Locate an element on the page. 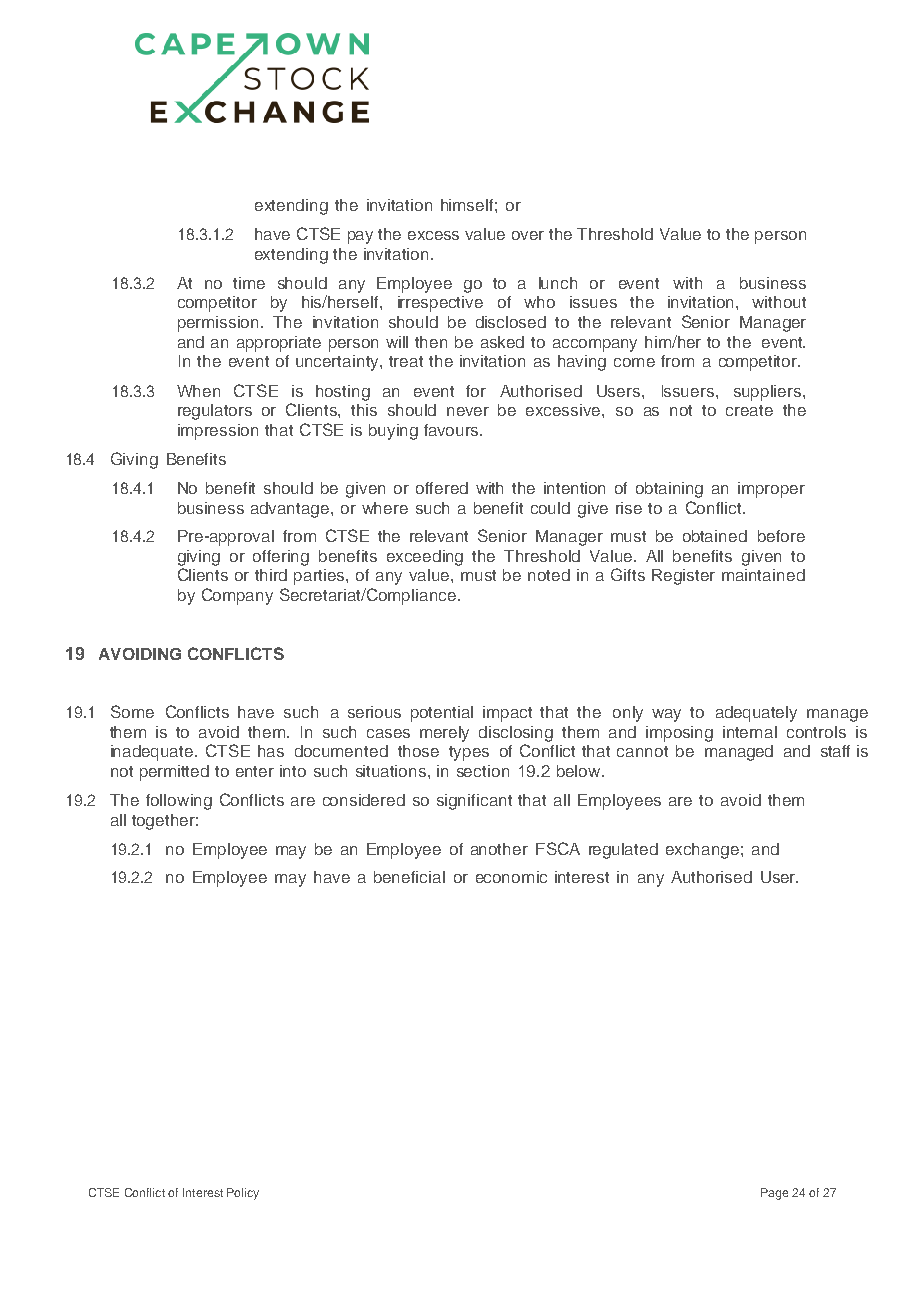 Image resolution: width=924 pixels, height=1307 pixels. third is located at coordinates (271, 575).
